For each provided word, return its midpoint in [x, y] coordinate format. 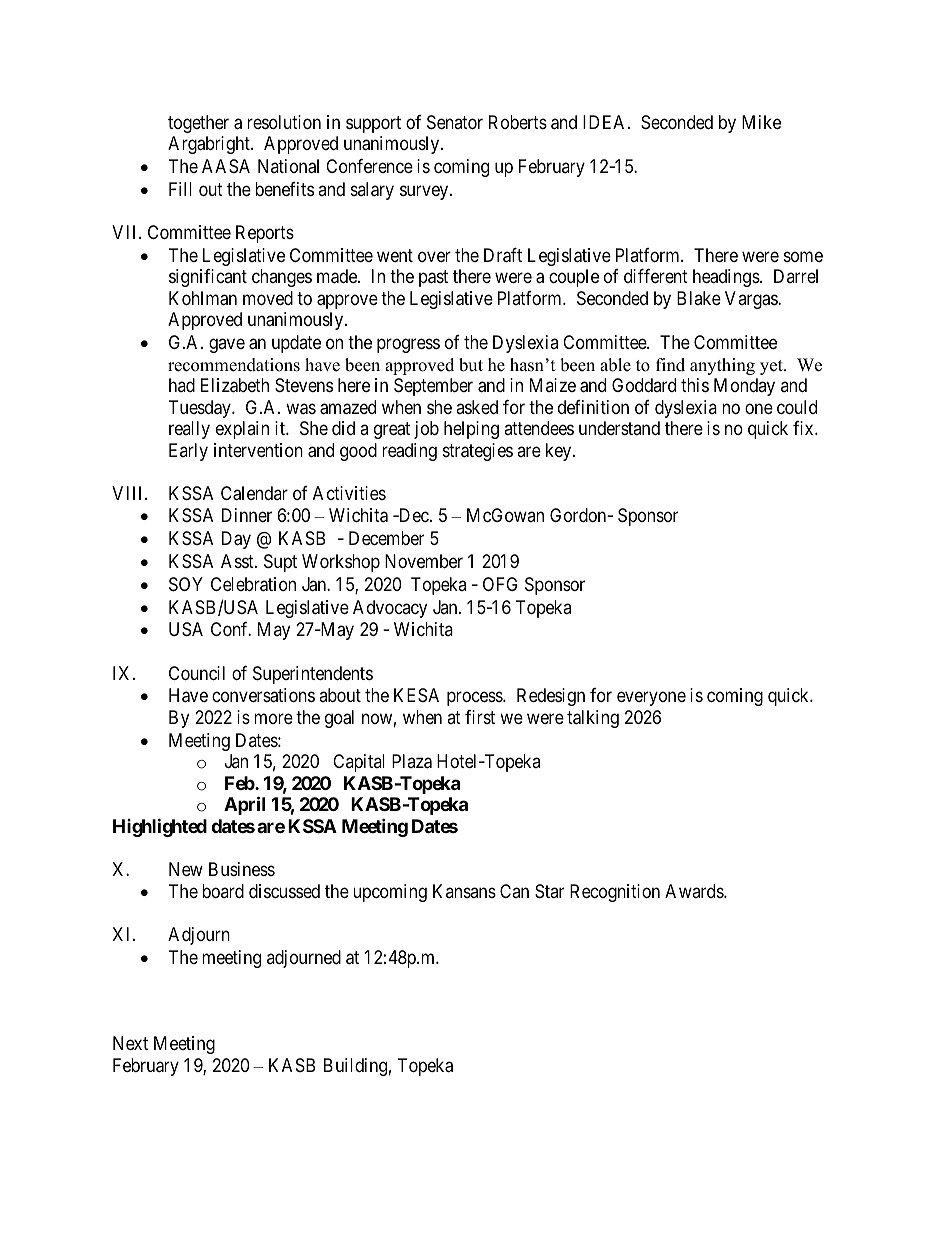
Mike [761, 122]
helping [471, 430]
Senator [455, 122]
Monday [744, 387]
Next [130, 1043]
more [273, 718]
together [198, 124]
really [189, 430]
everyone [651, 699]
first [480, 717]
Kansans [464, 891]
